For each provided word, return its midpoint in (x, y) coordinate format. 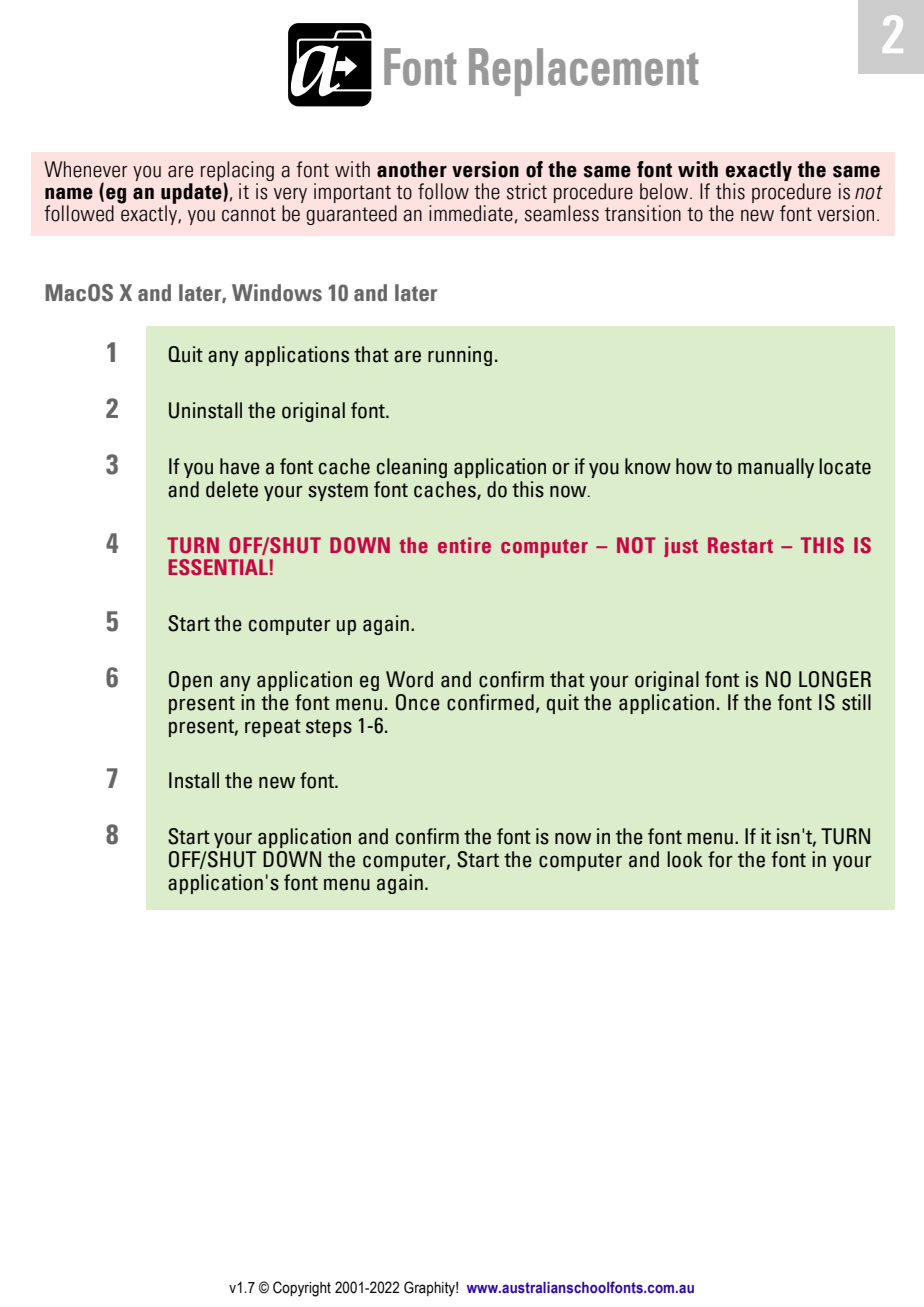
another (412, 169)
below (665, 191)
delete (232, 489)
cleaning (412, 468)
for (720, 859)
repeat (273, 728)
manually (776, 468)
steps (329, 728)
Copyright (302, 1289)
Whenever (86, 169)
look (685, 859)
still (856, 702)
